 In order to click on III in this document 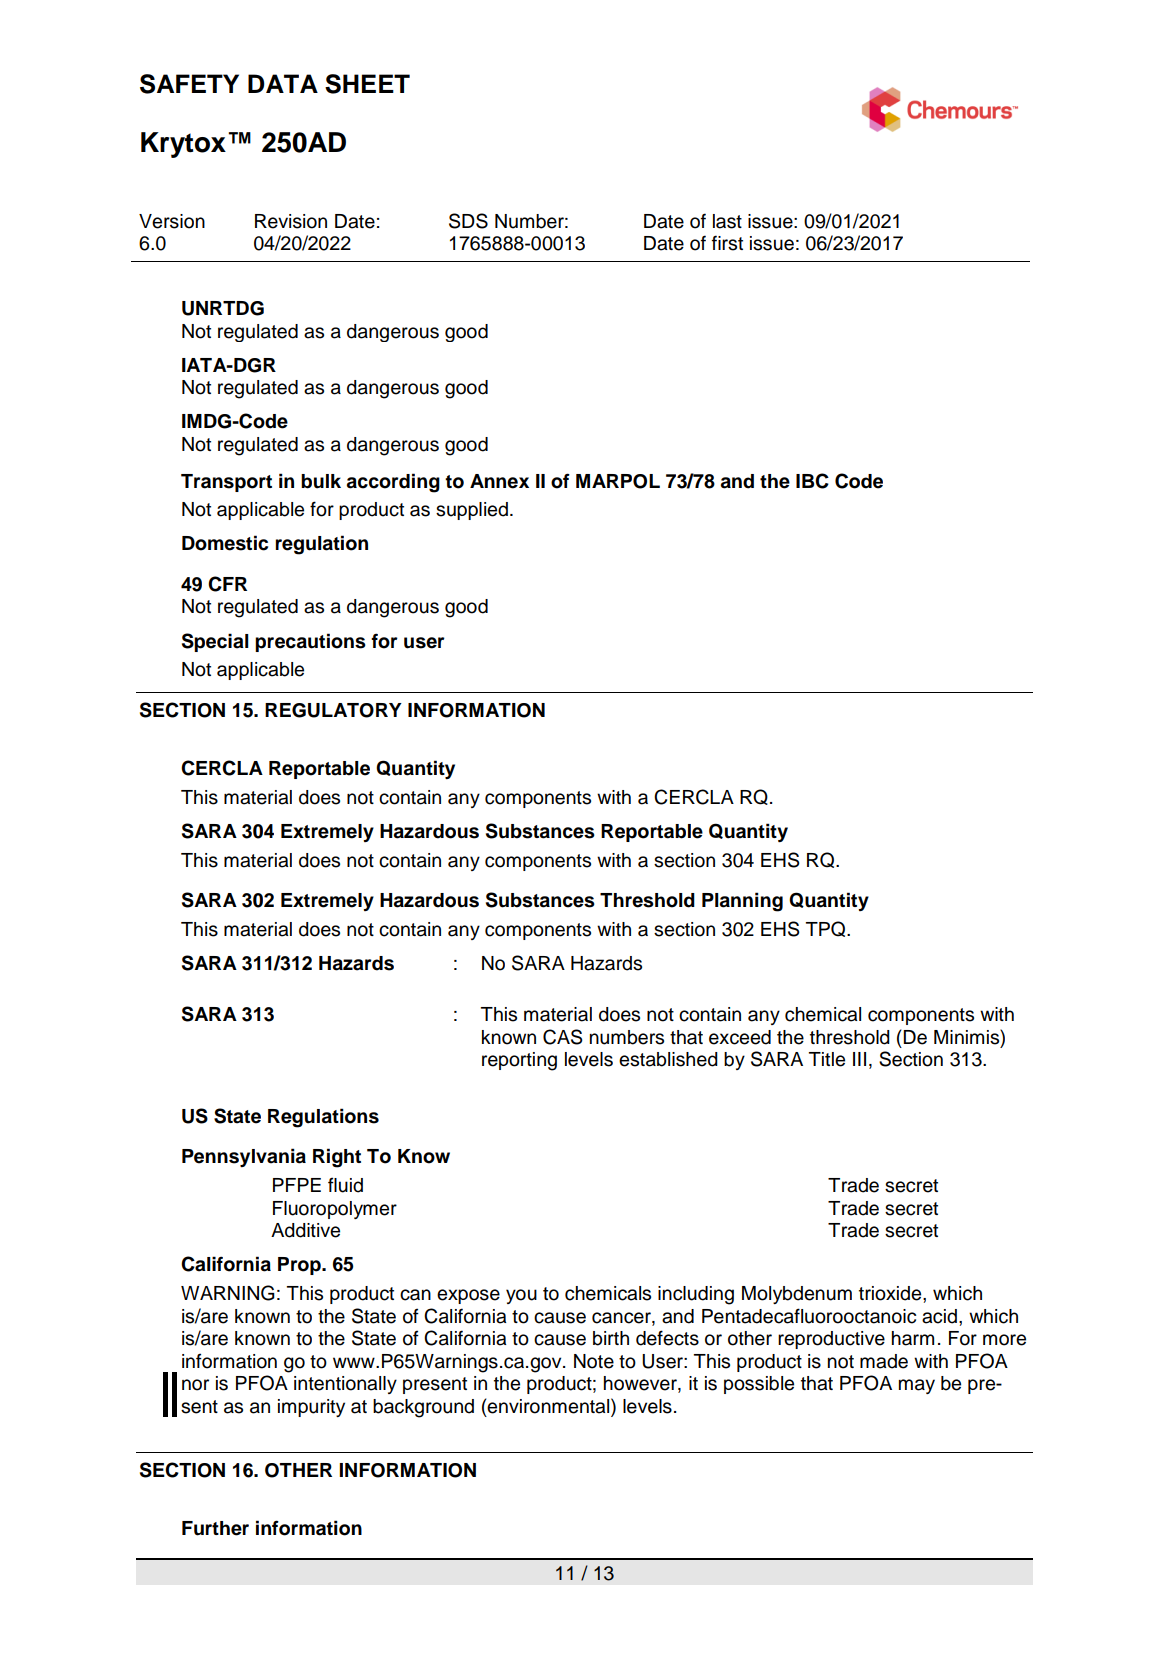, I will do `click(859, 1059)`.
